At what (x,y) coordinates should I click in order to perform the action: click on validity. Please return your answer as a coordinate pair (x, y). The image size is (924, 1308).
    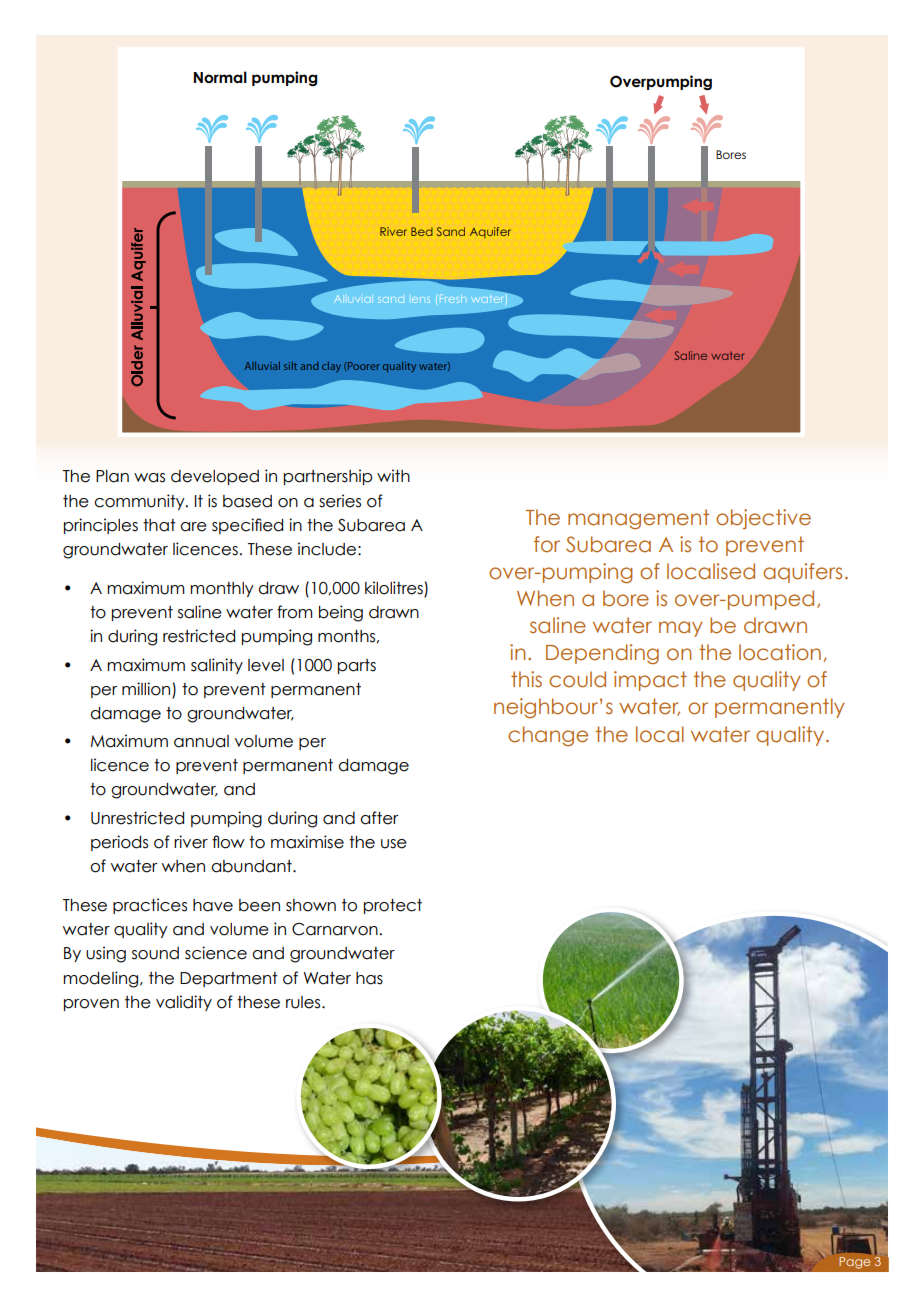
    Looking at the image, I should click on (184, 1003).
